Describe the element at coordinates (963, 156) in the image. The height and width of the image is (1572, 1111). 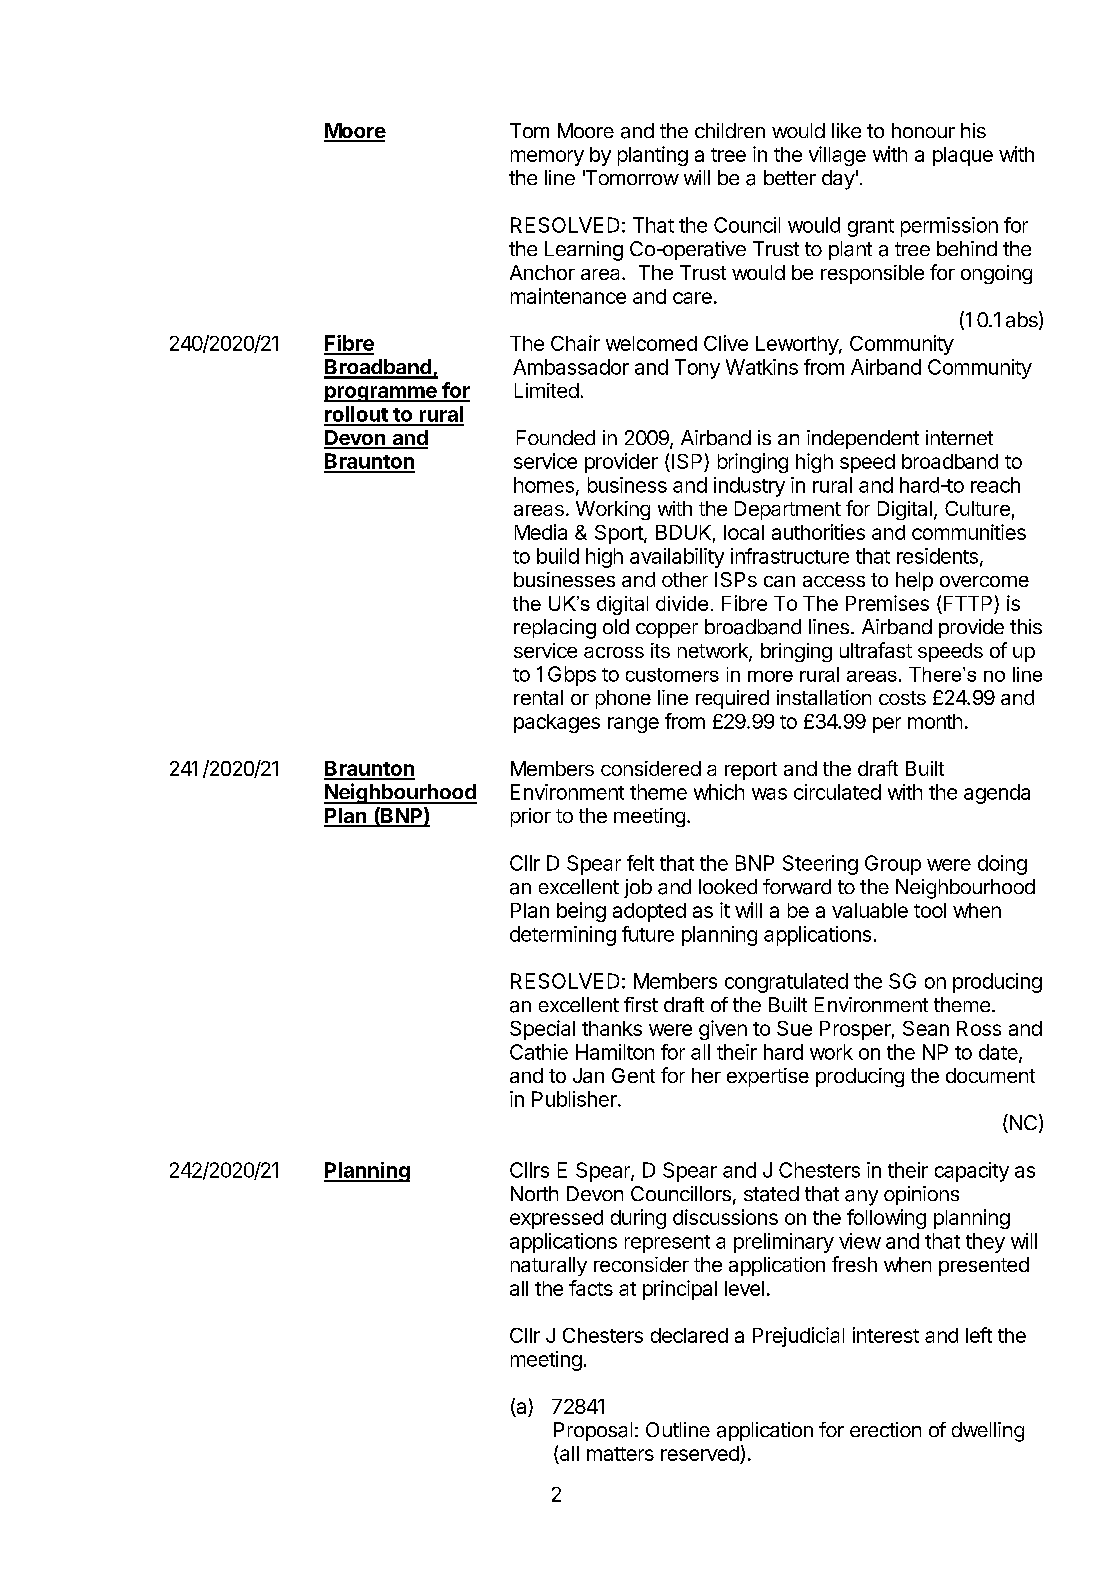
I see `plaque` at that location.
